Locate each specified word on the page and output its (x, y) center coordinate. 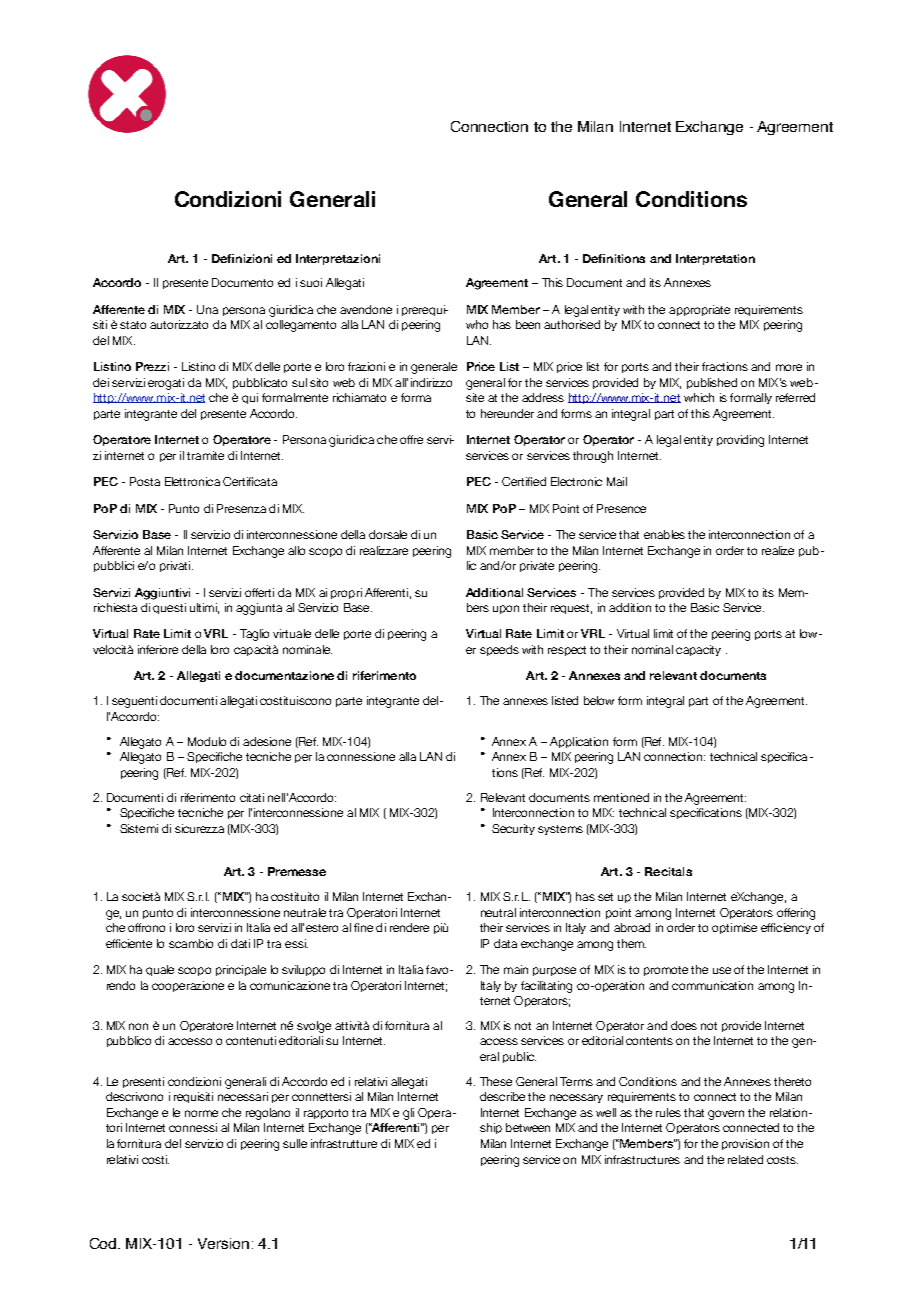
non (138, 1026)
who (477, 324)
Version (223, 1243)
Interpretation (715, 259)
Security (513, 829)
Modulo (207, 741)
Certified (524, 481)
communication (712, 985)
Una (207, 309)
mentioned (621, 797)
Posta (145, 481)
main (516, 969)
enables (664, 534)
